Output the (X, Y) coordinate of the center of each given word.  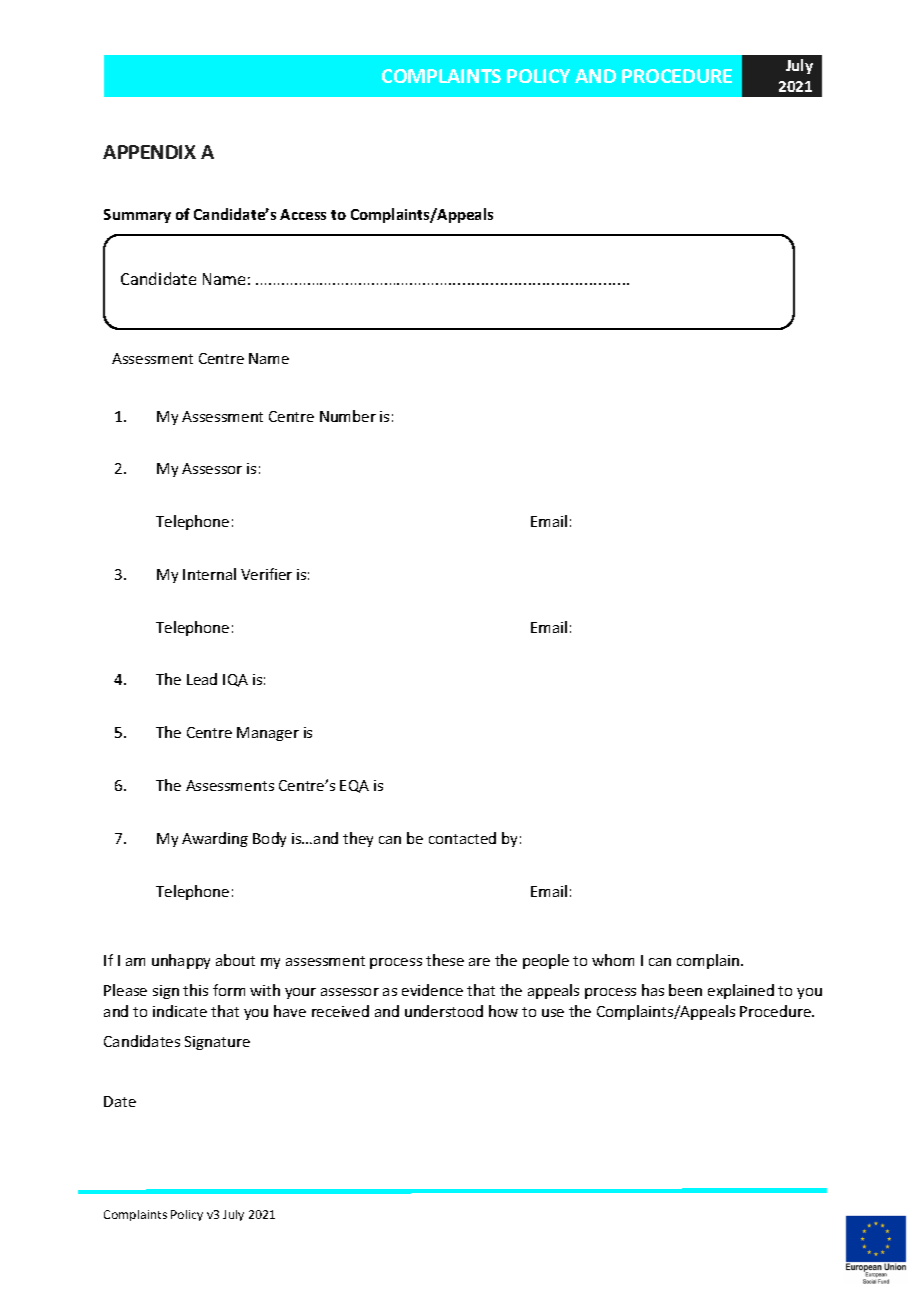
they (358, 839)
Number (348, 416)
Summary (137, 216)
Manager (268, 734)
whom (613, 960)
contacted (462, 838)
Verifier (266, 574)
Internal (209, 574)
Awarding (215, 839)
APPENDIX (149, 152)
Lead (202, 679)
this (195, 990)
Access (303, 214)
